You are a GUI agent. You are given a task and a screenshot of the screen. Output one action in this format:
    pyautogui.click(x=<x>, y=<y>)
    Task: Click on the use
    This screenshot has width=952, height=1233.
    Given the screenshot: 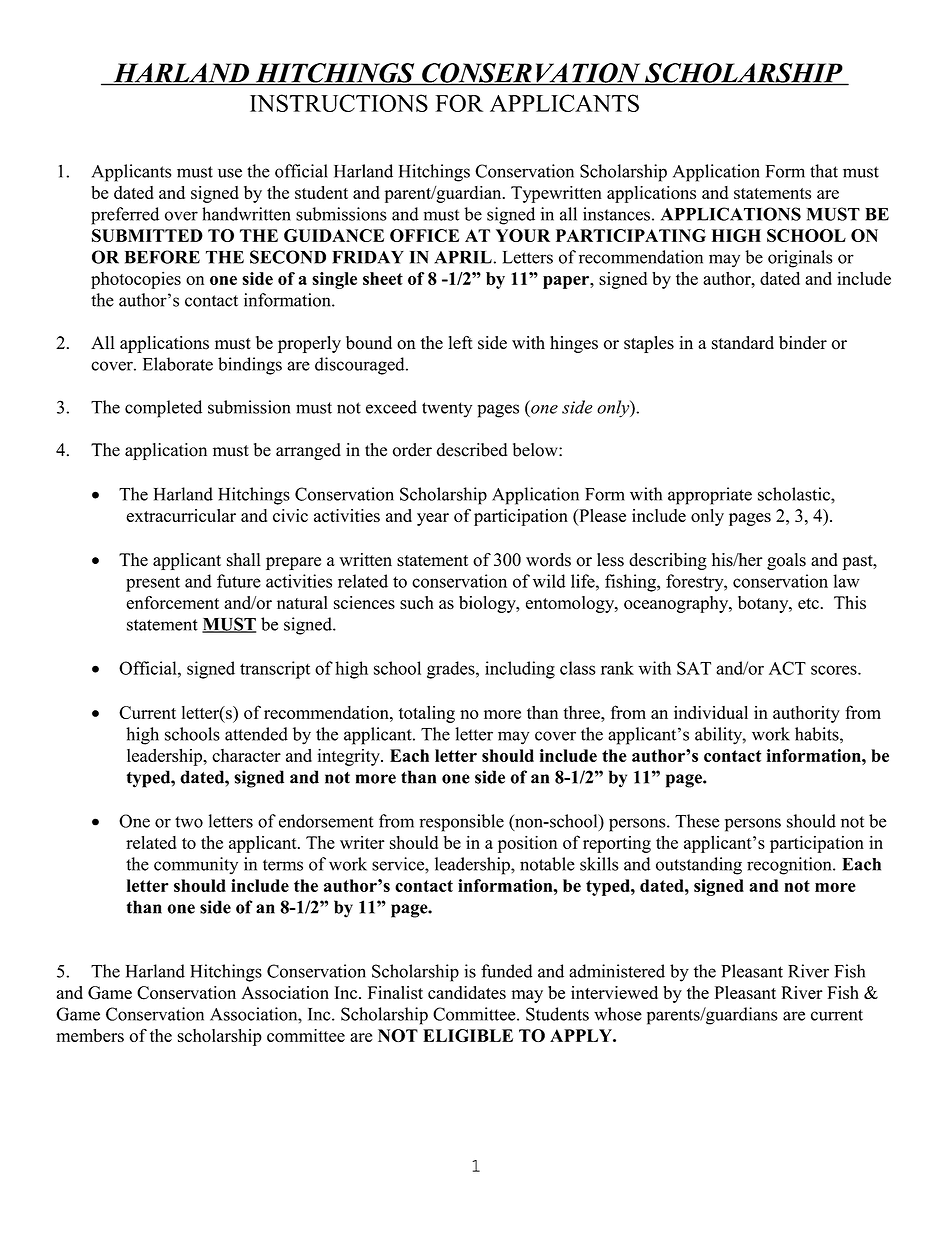 What is the action you would take?
    pyautogui.click(x=230, y=173)
